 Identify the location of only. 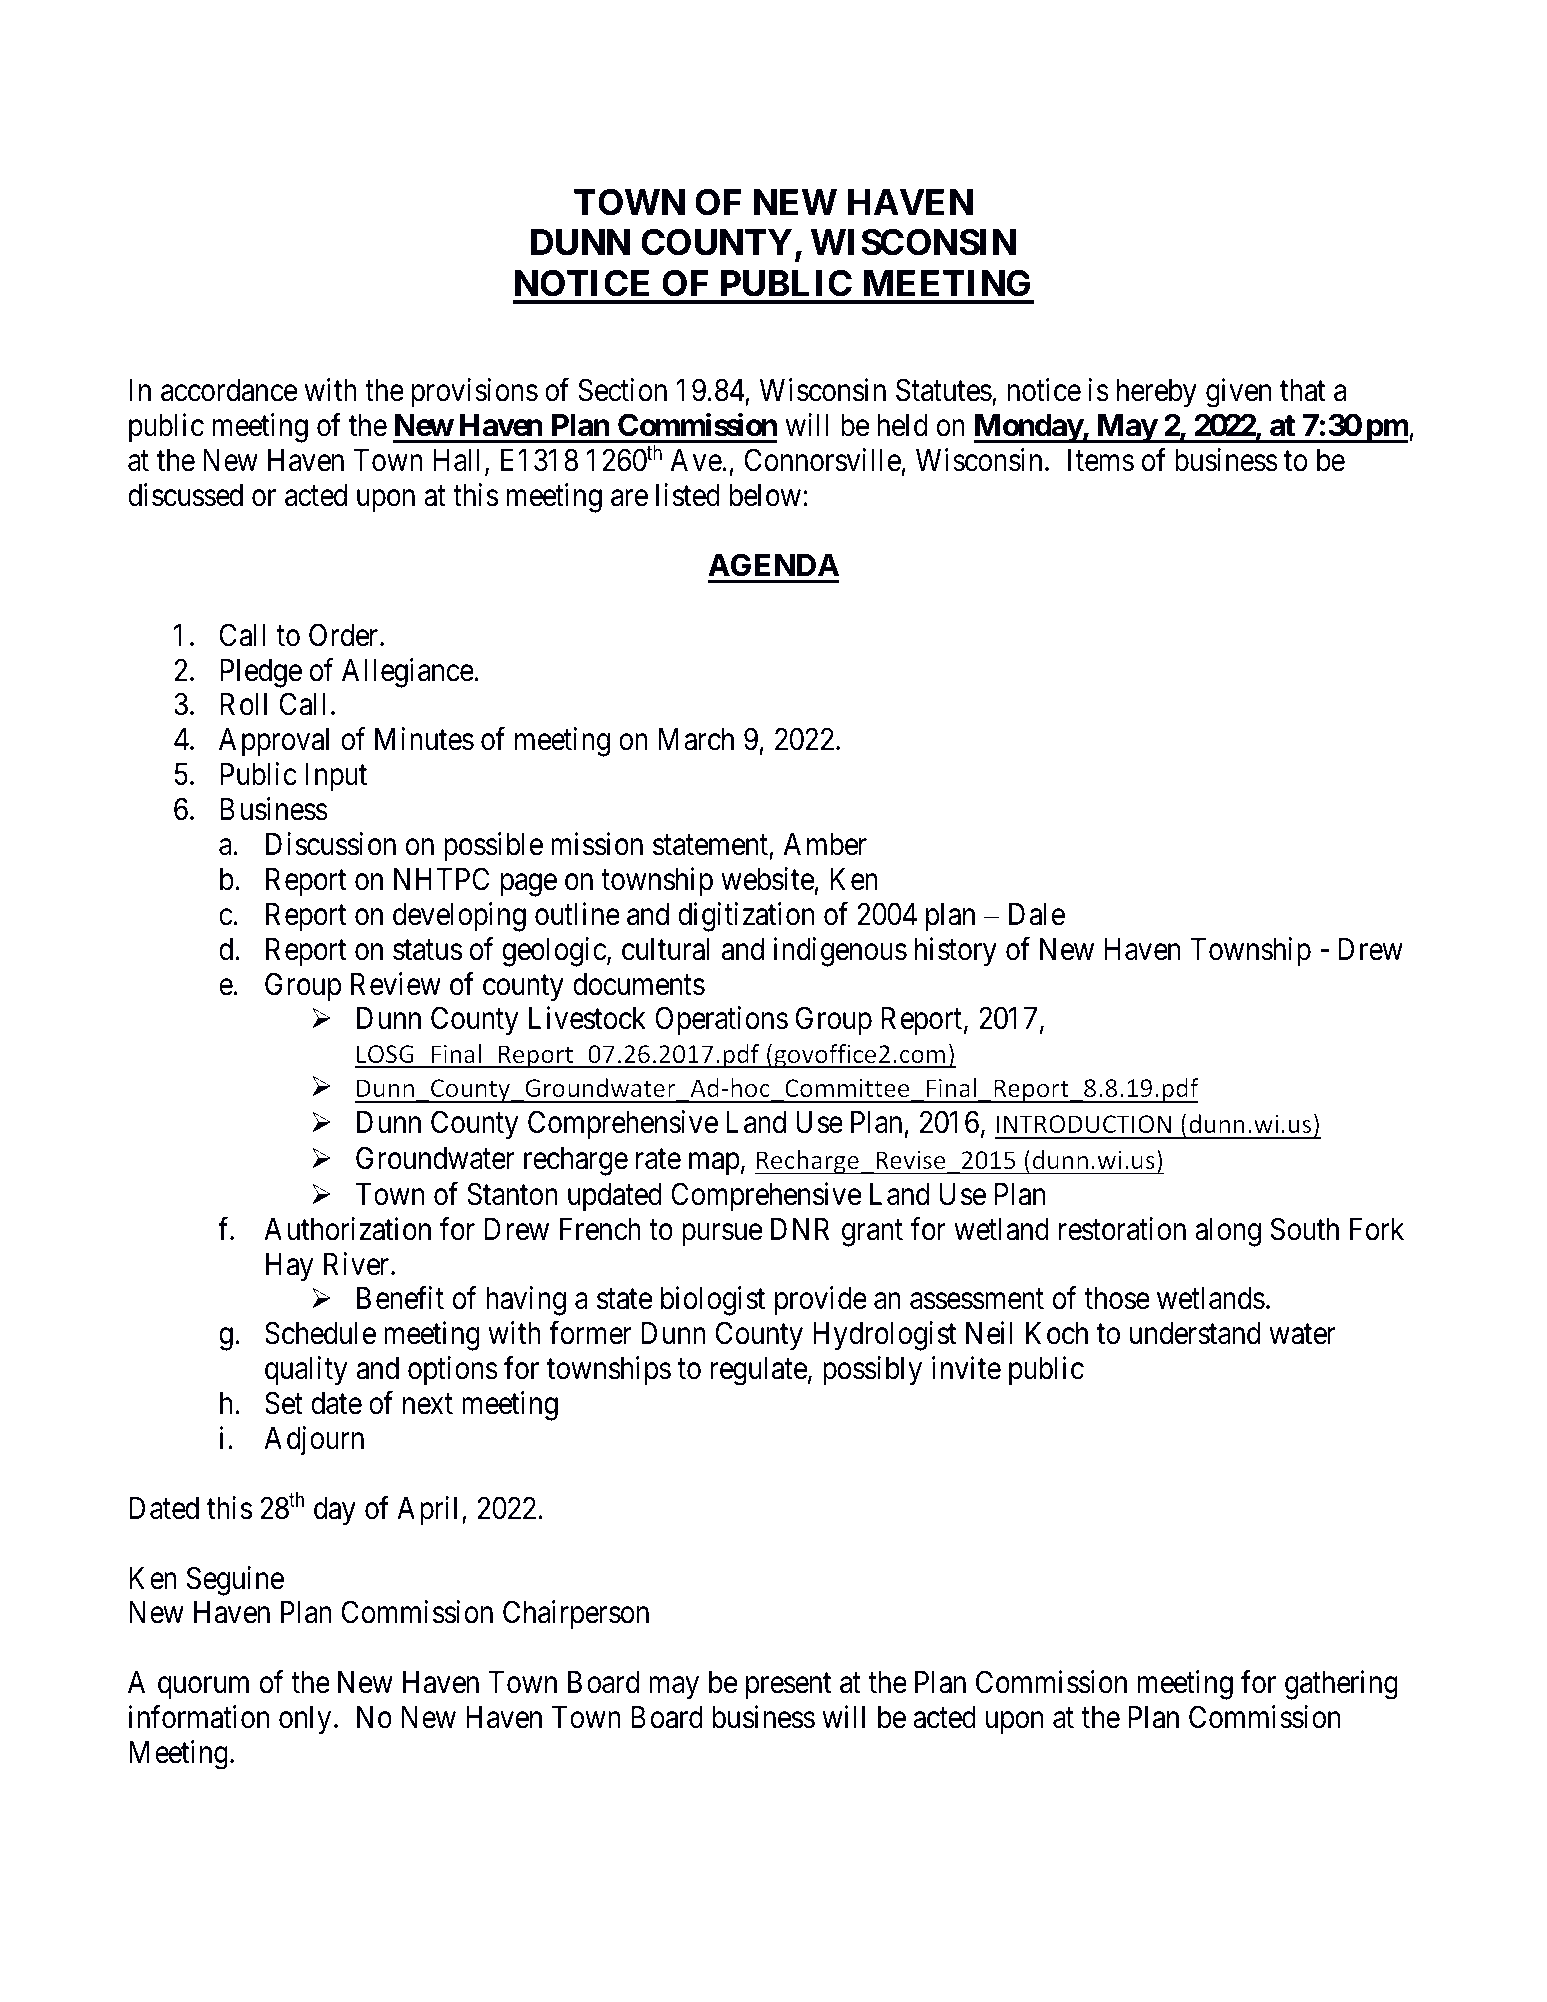
(305, 1720).
